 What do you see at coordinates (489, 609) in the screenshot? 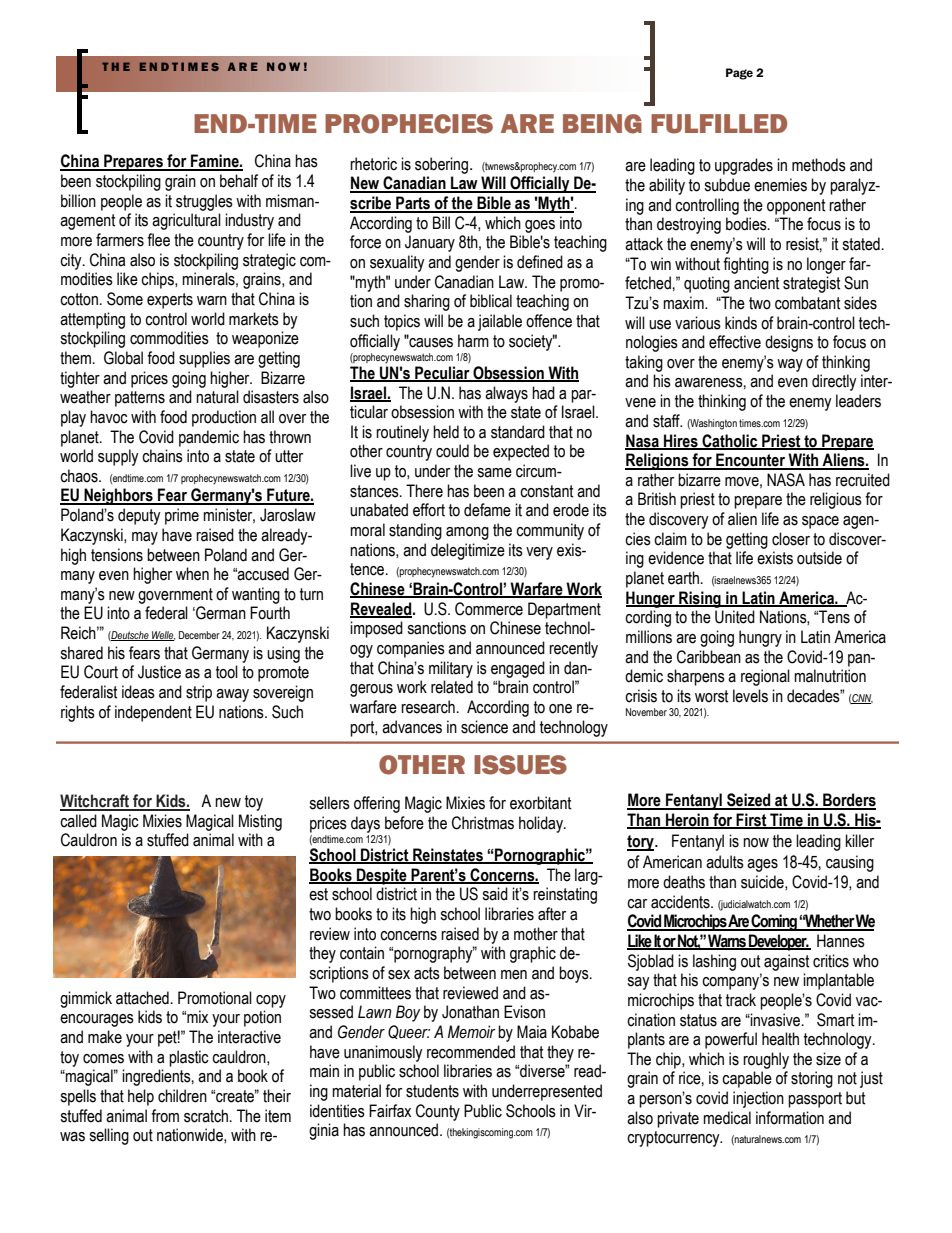
I see `Commerce` at bounding box center [489, 609].
